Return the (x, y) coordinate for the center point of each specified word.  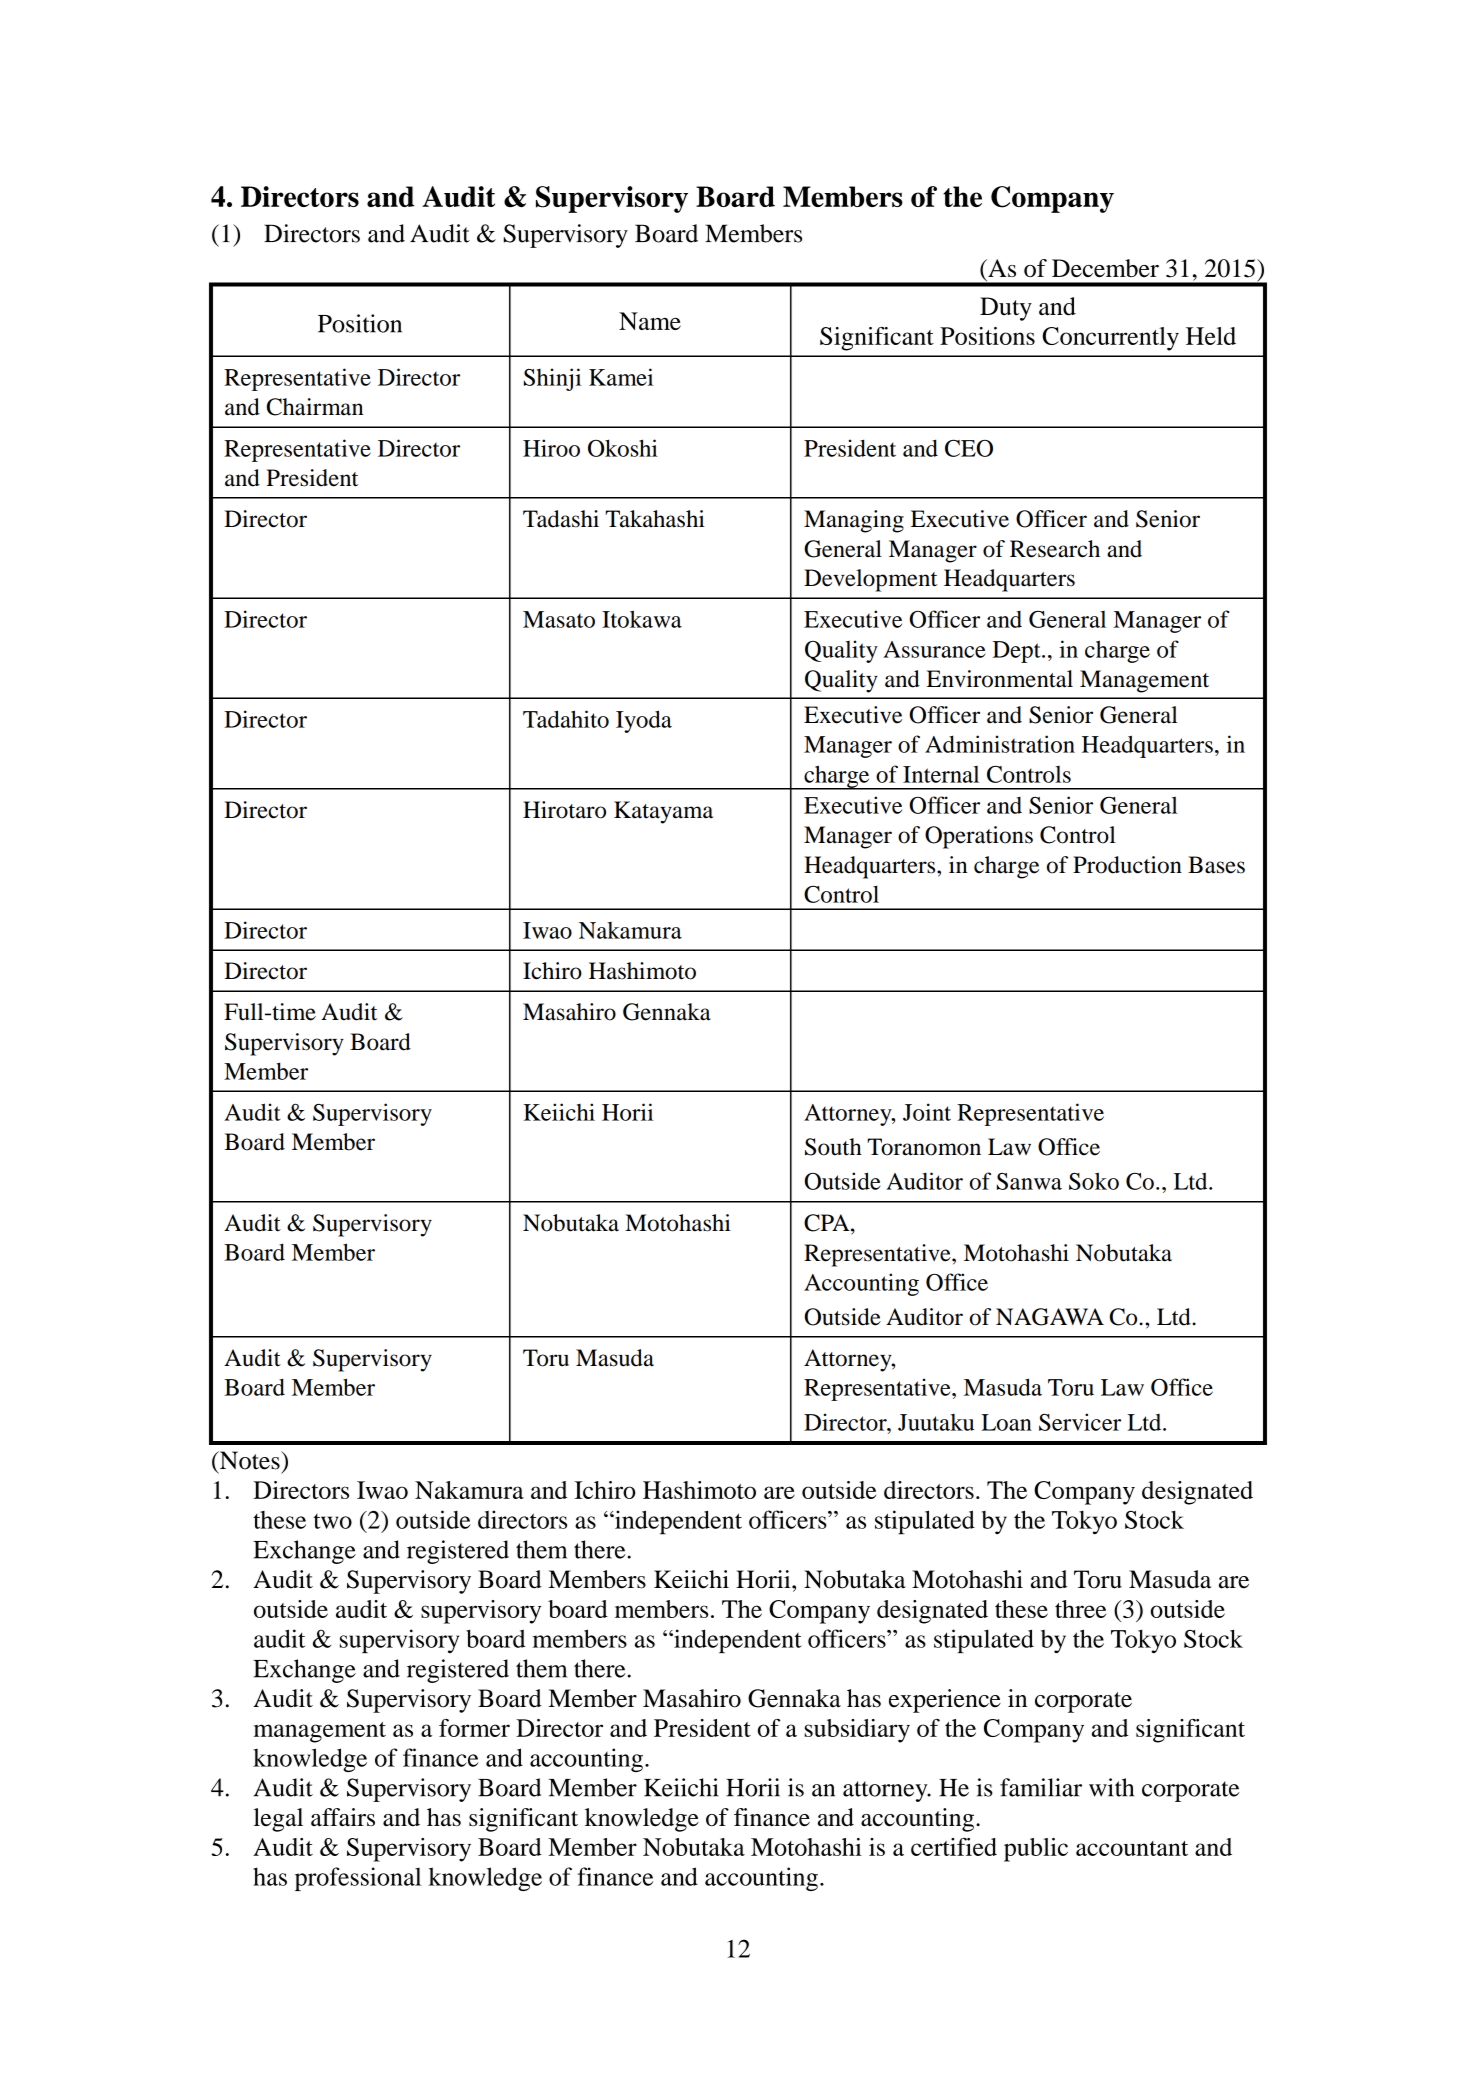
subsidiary (857, 1731)
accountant (1132, 1848)
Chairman (315, 407)
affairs (343, 1817)
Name (650, 321)
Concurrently (1111, 339)
